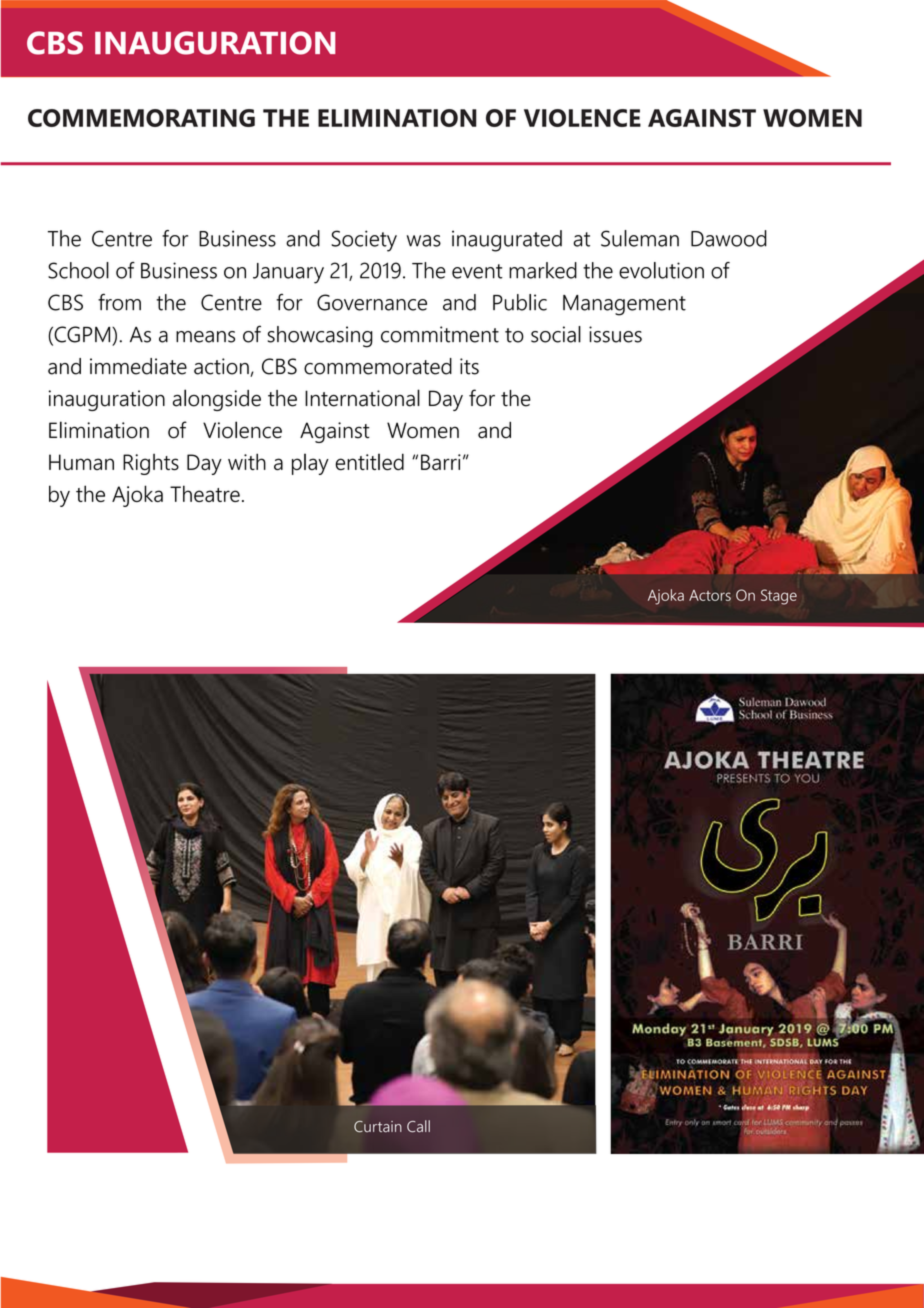  Describe the element at coordinates (418, 1126) in the document. I see `Call` at that location.
